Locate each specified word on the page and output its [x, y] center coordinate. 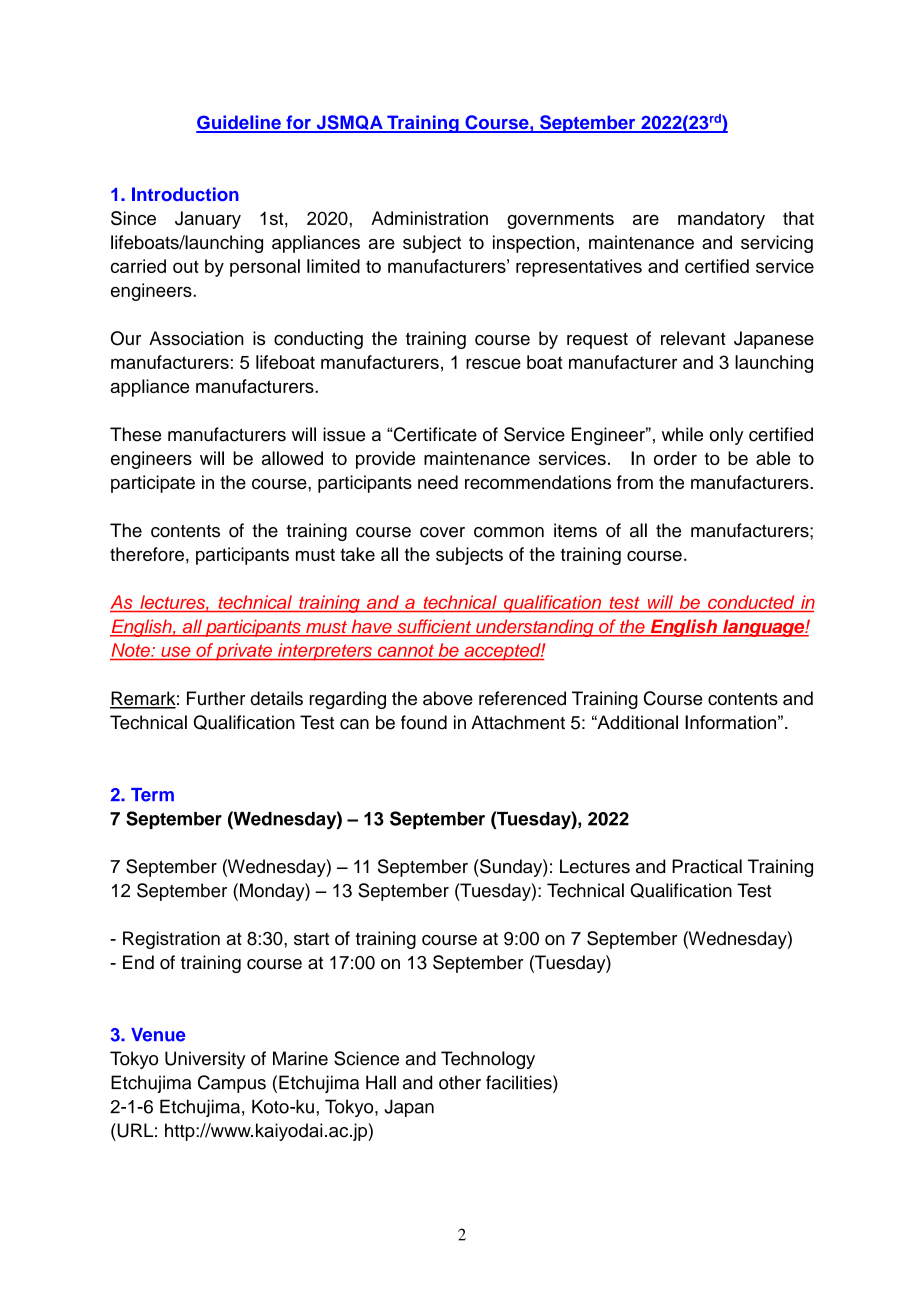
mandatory [721, 220]
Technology [488, 1060]
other [460, 1082]
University [205, 1060]
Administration [429, 218]
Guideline [239, 123]
